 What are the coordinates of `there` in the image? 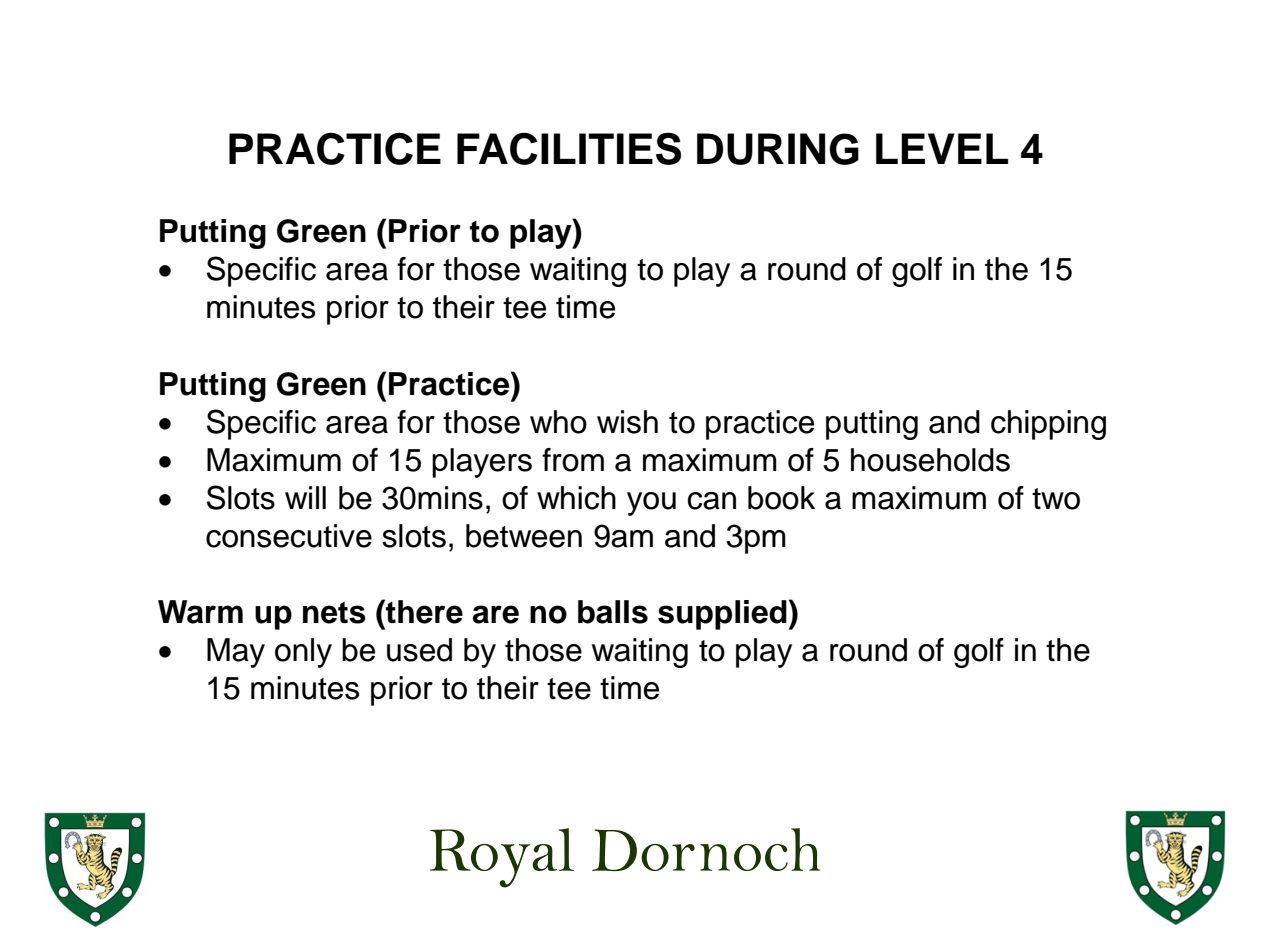 It's located at (423, 611).
